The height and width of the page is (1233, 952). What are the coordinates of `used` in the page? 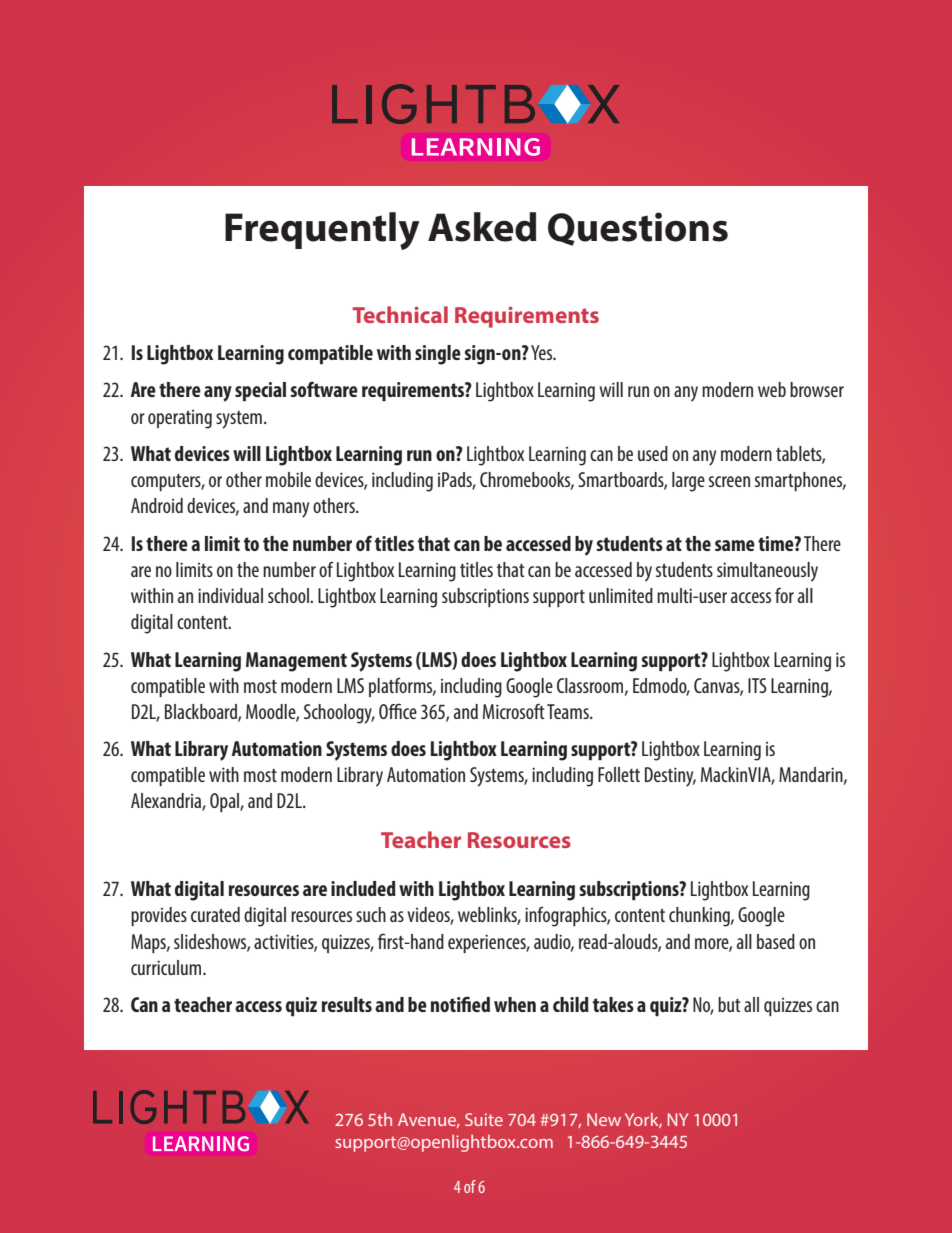 It's located at (653, 453).
